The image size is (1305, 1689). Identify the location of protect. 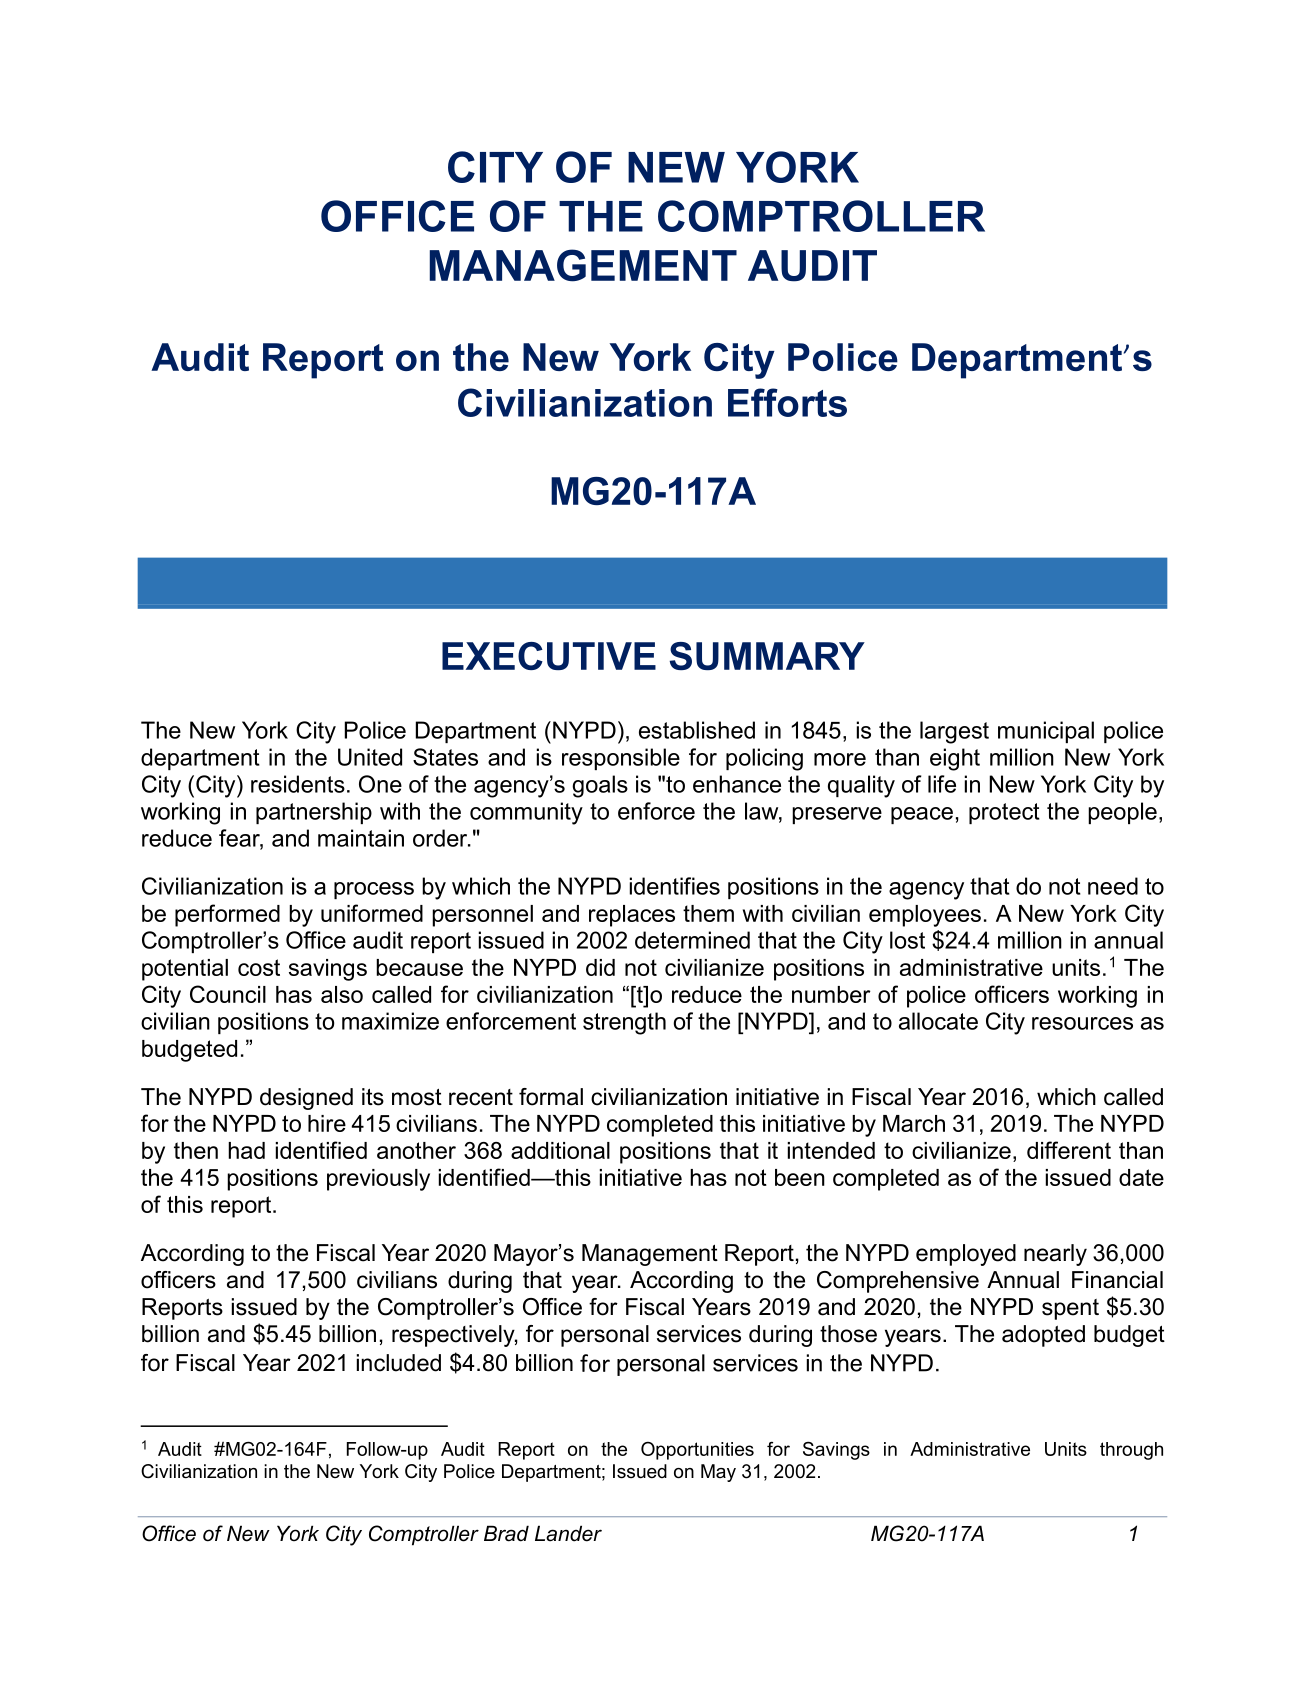
(1004, 813).
